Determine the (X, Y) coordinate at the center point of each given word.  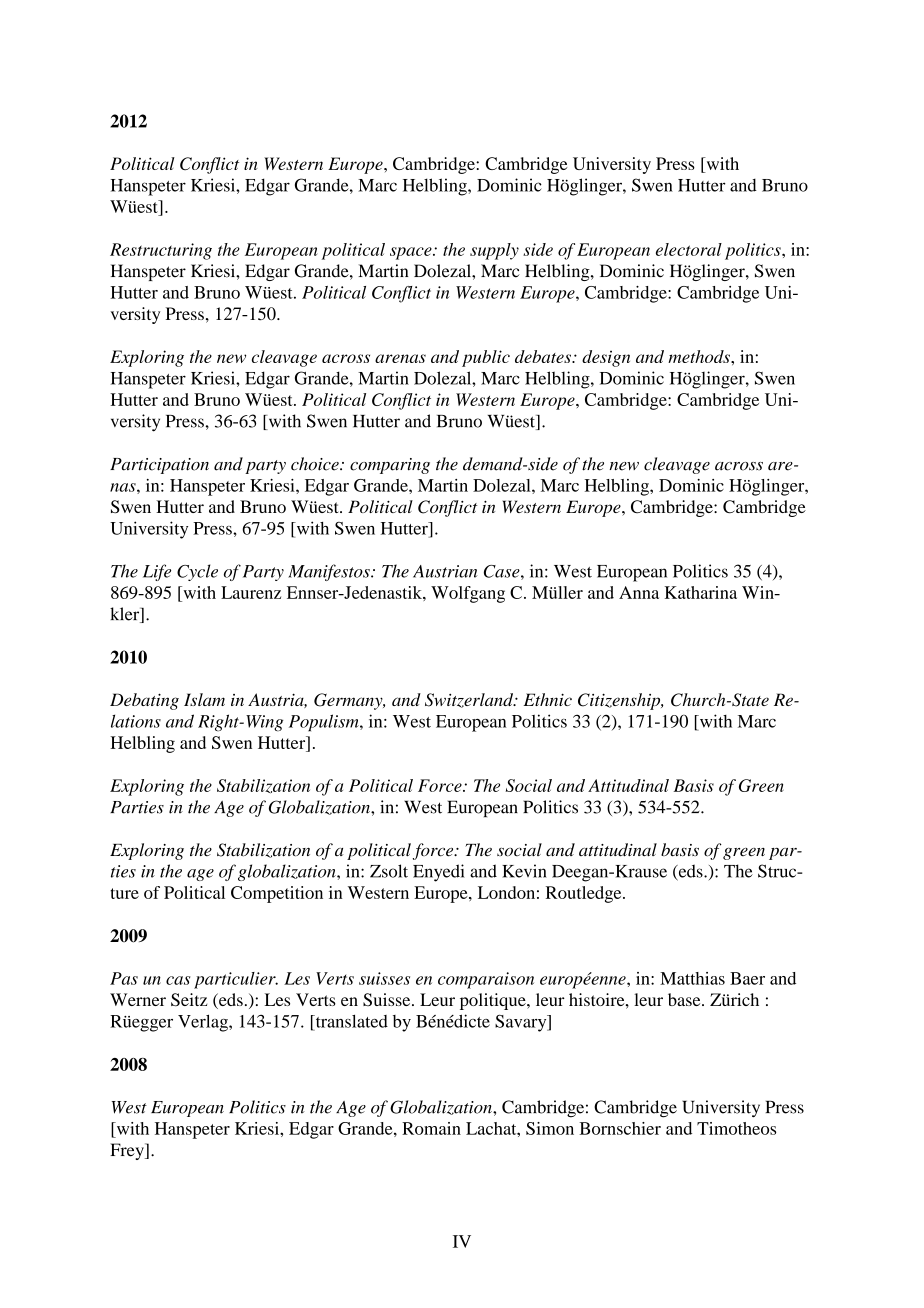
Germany (349, 701)
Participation (159, 466)
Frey (128, 1151)
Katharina (701, 592)
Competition (277, 894)
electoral (689, 249)
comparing (390, 466)
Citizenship (620, 701)
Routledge (585, 894)
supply (494, 251)
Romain (431, 1128)
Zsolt (389, 871)
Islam (204, 699)
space (412, 253)
